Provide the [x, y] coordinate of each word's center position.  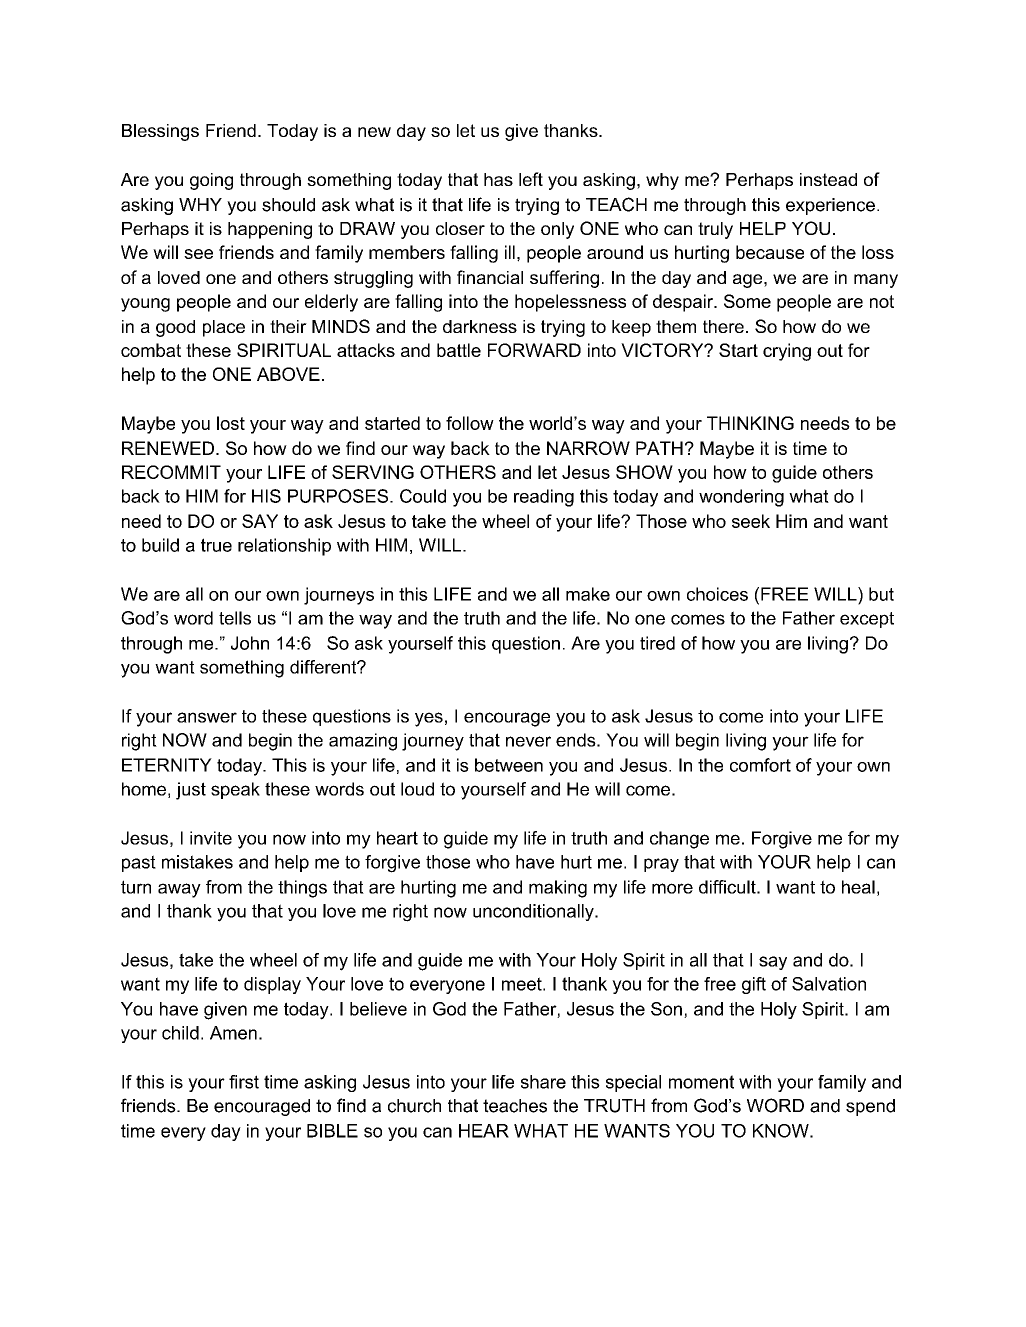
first [244, 1082]
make [588, 594]
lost [231, 423]
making [558, 889]
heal [858, 887]
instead [828, 179]
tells [235, 618]
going [211, 181]
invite [211, 838]
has [498, 179]
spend [870, 1107]
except [867, 620]
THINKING [750, 423]
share [543, 1082]
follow [470, 423]
